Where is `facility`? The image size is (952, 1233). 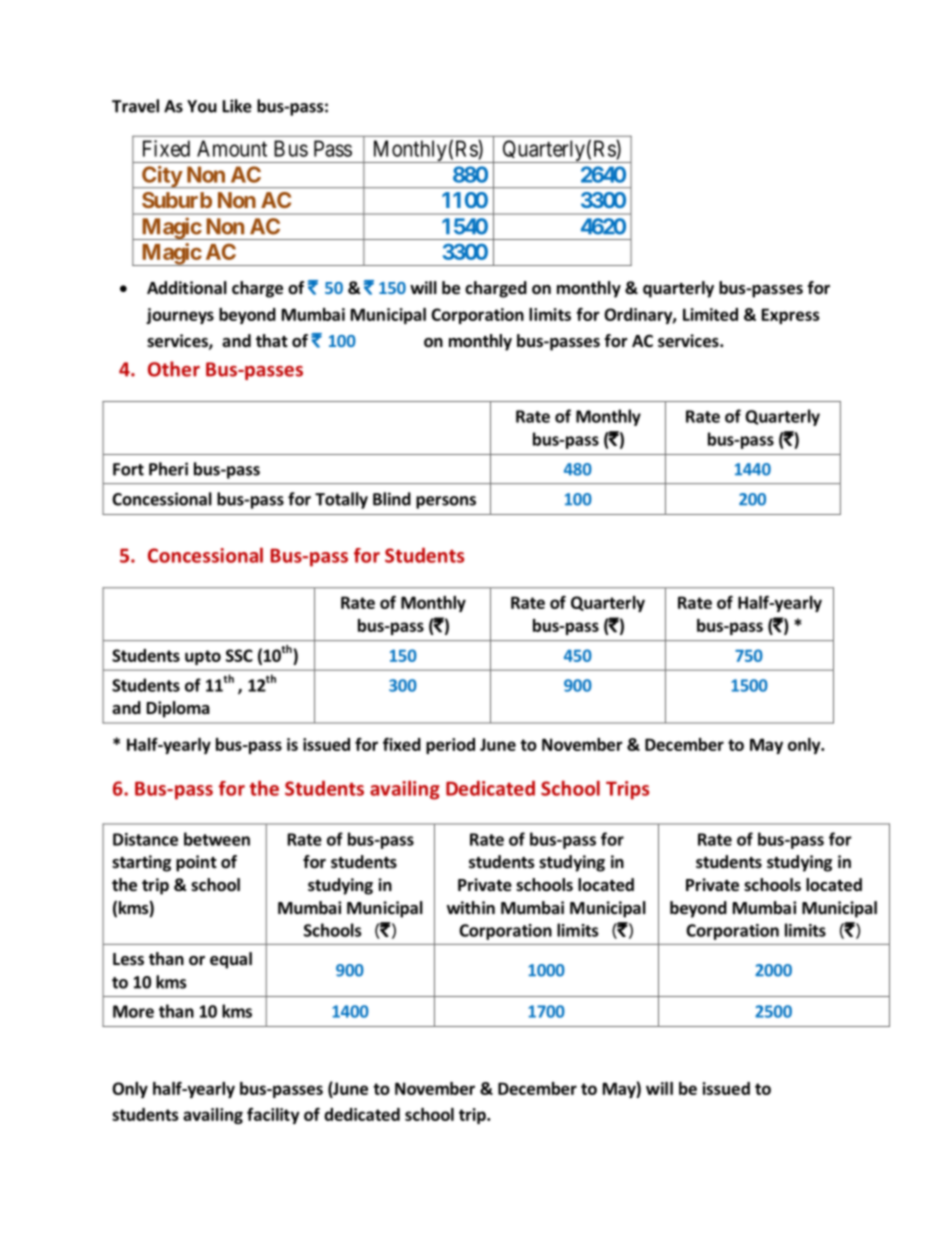
facility is located at coordinates (273, 1115).
